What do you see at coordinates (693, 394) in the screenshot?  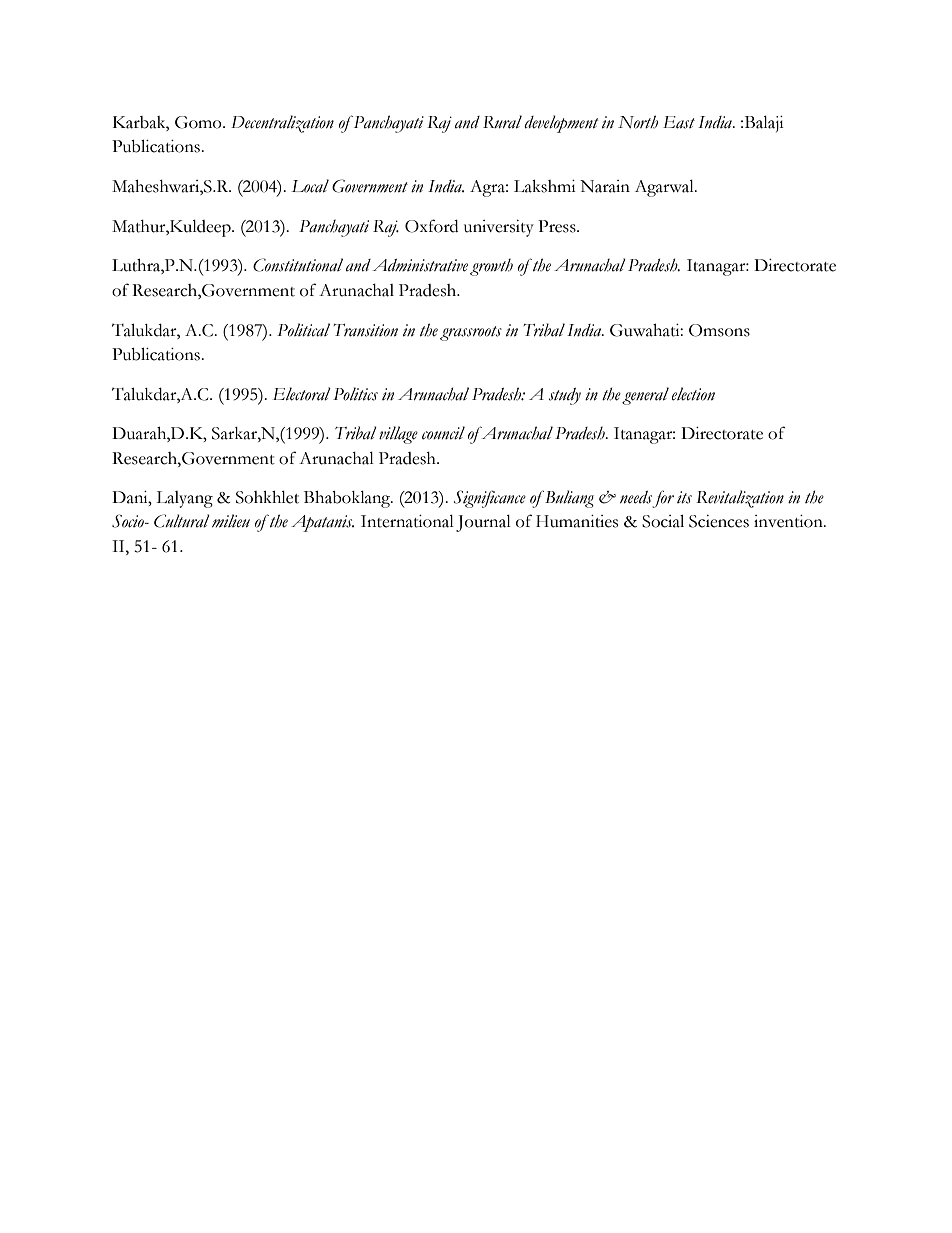 I see `election` at bounding box center [693, 394].
